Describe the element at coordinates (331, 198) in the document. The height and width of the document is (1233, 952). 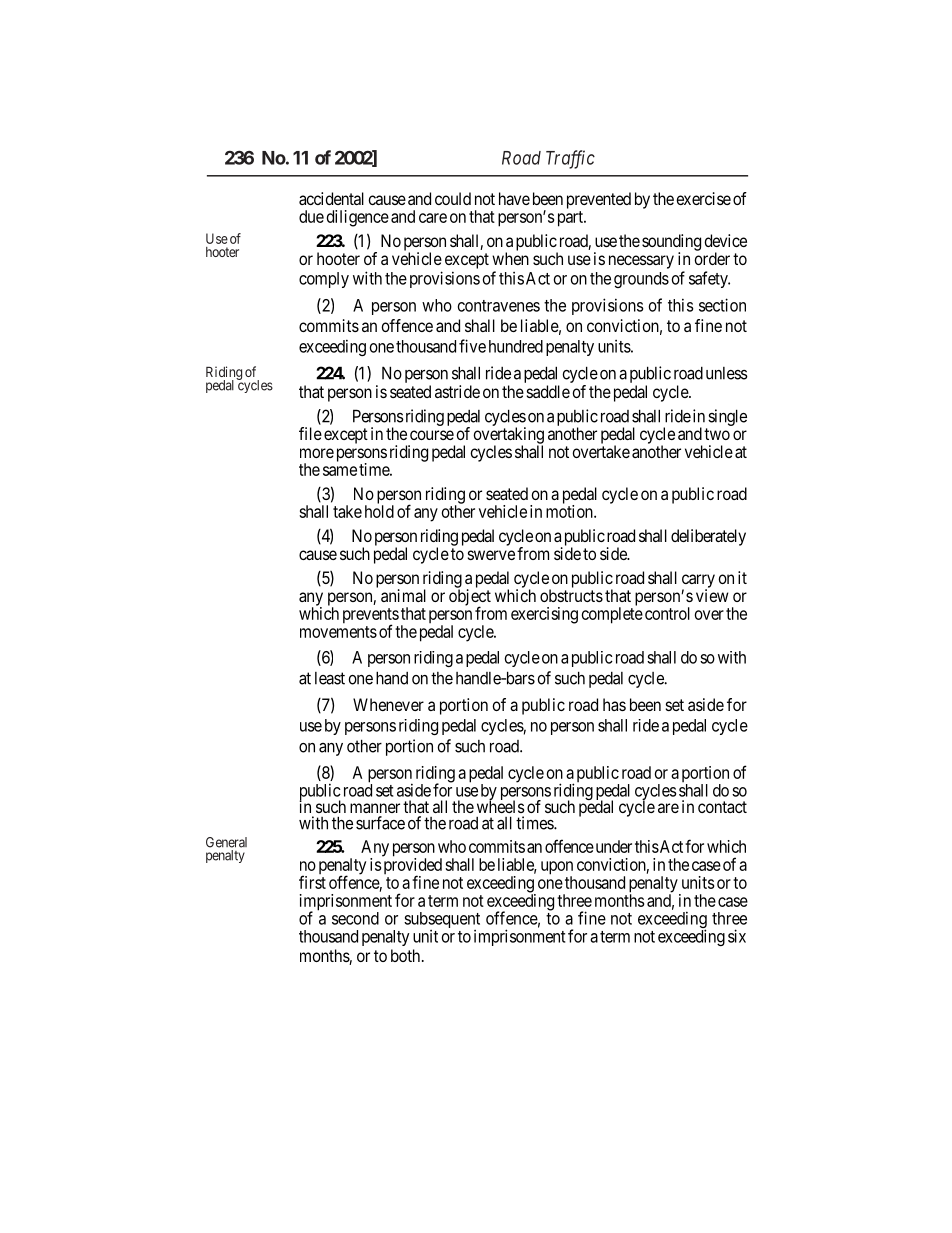
I see `accidental` at that location.
